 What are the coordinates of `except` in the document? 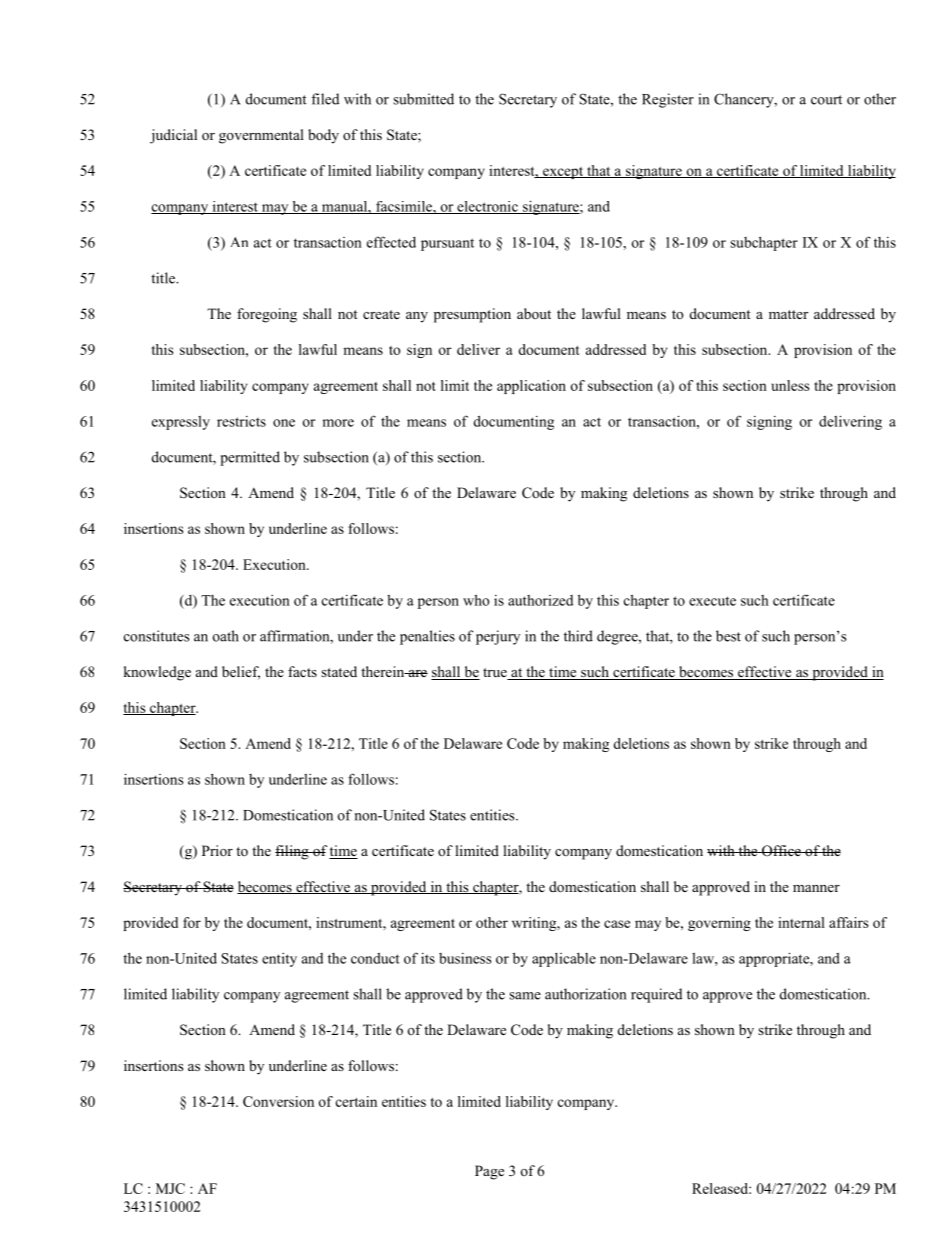 It's located at (563, 173).
